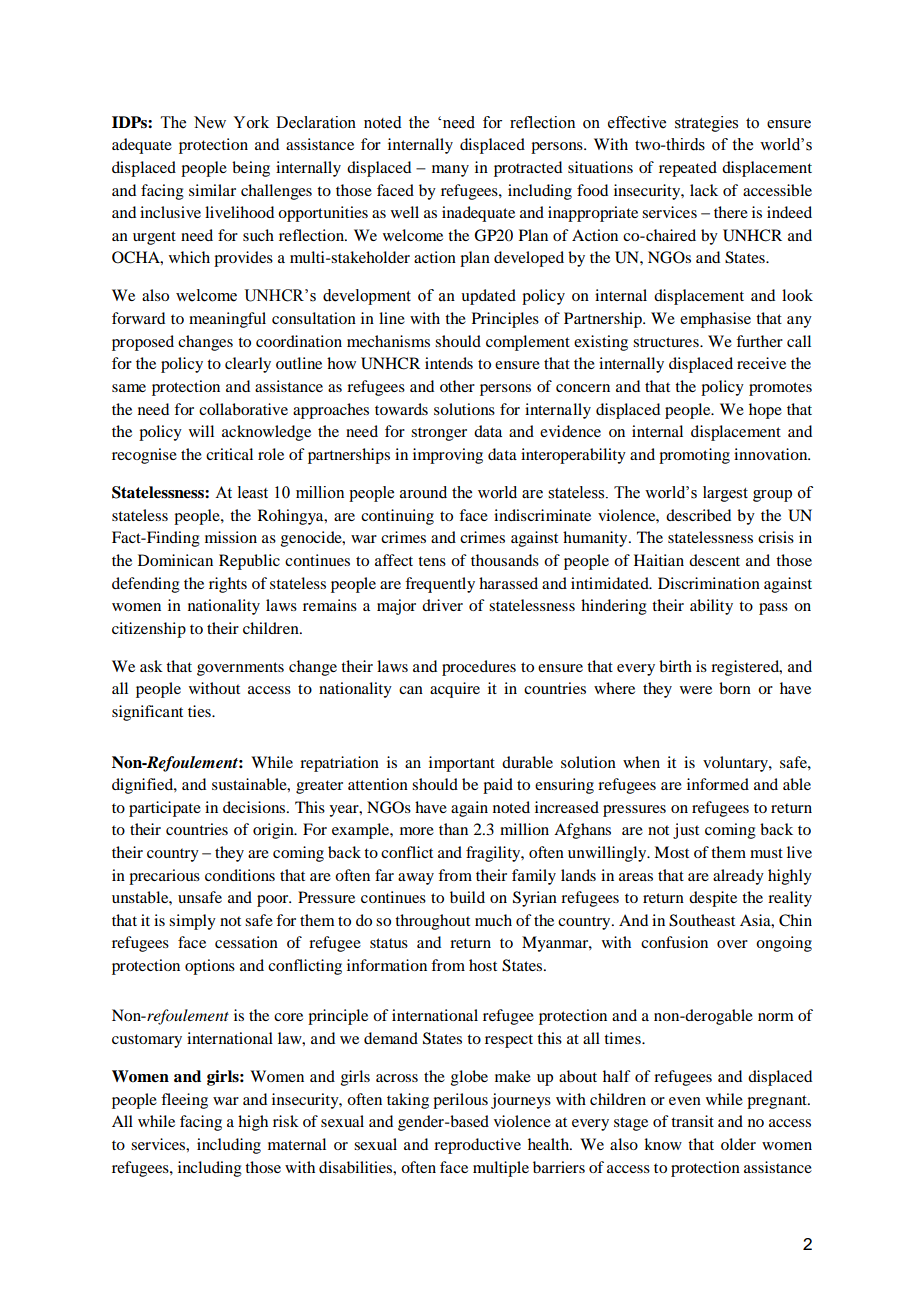 This screenshot has width=924, height=1308. What do you see at coordinates (448, 456) in the screenshot?
I see `improving` at bounding box center [448, 456].
